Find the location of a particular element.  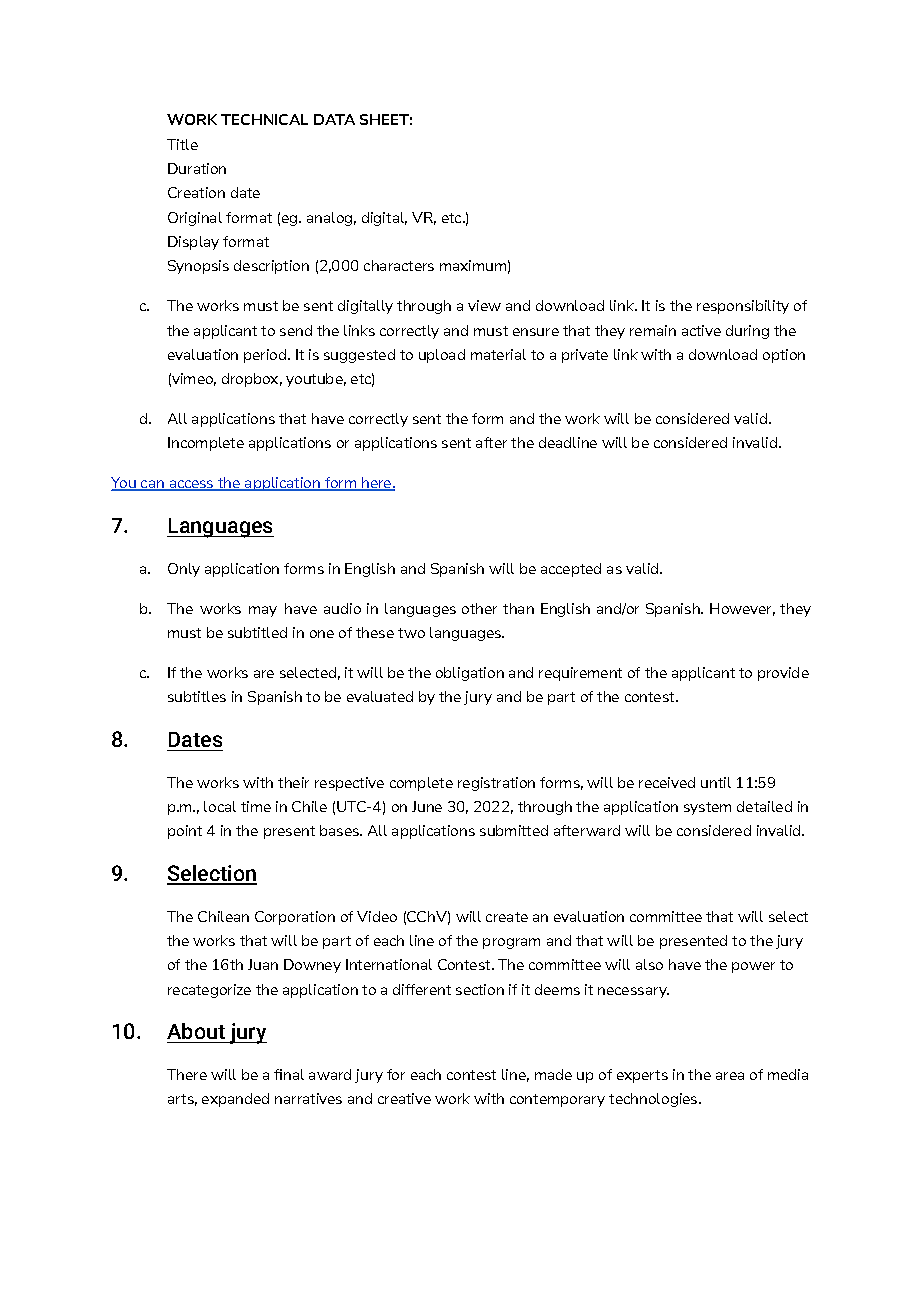

responsibility is located at coordinates (743, 307).
